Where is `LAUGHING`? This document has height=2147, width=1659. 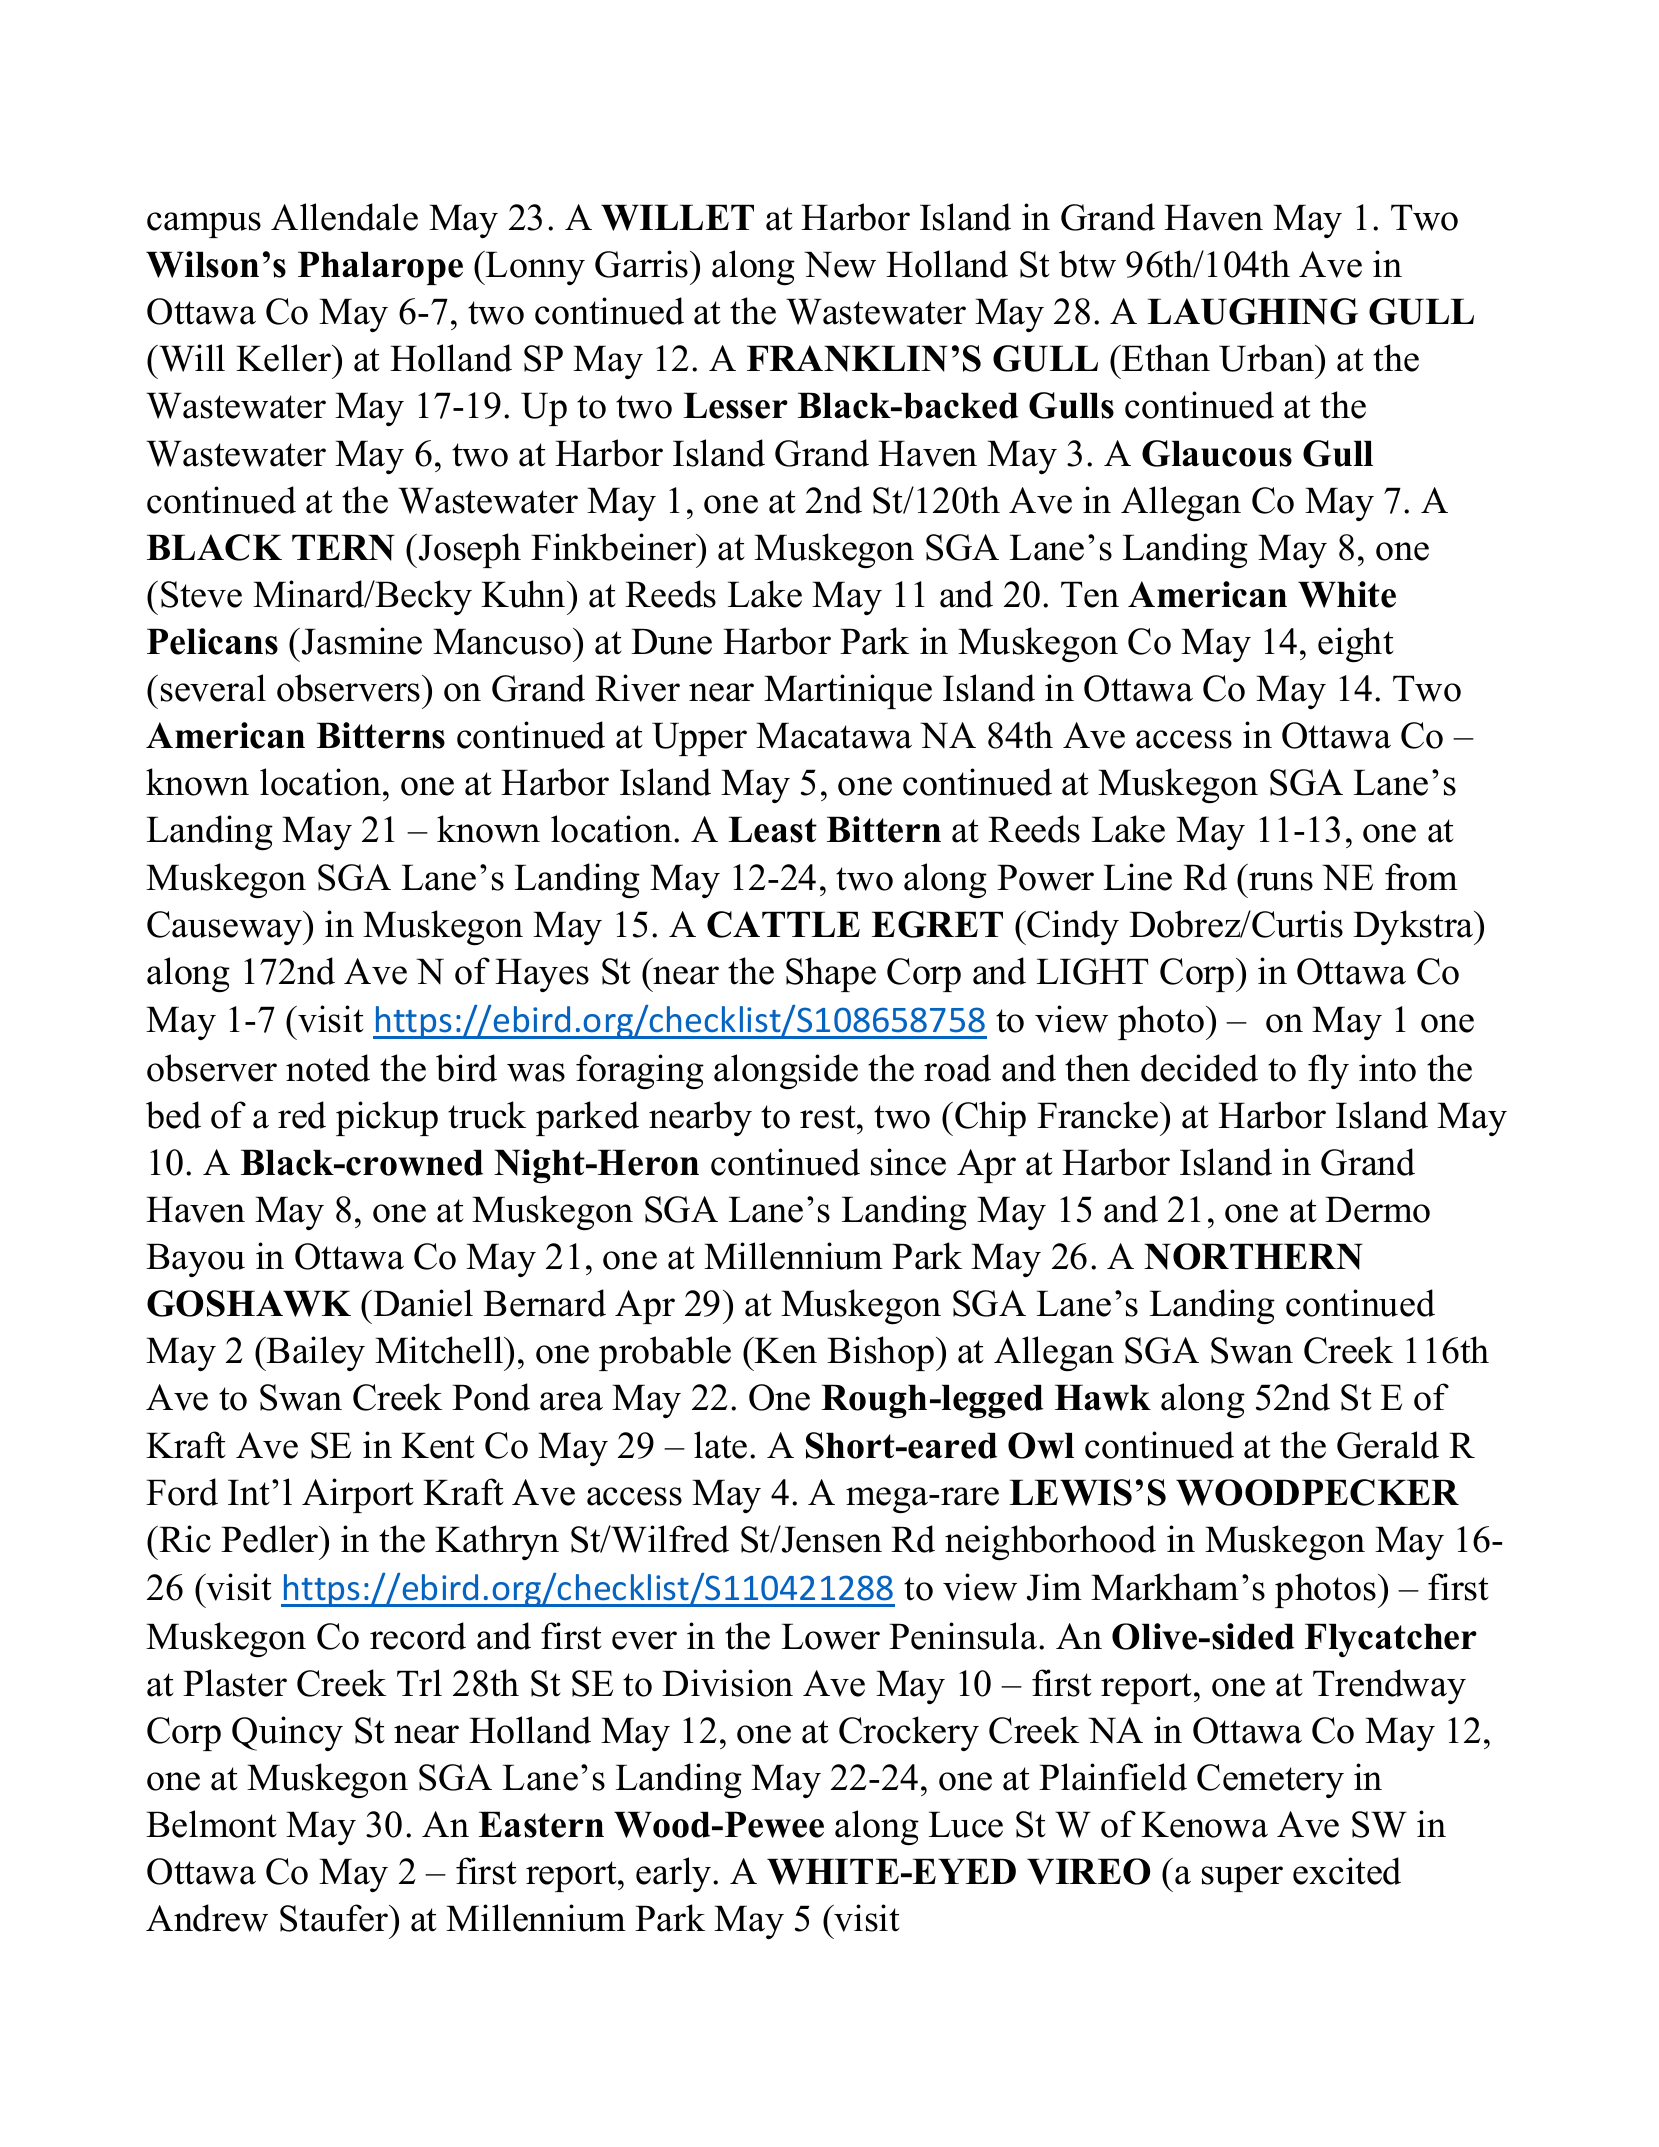 LAUGHING is located at coordinates (1252, 311).
